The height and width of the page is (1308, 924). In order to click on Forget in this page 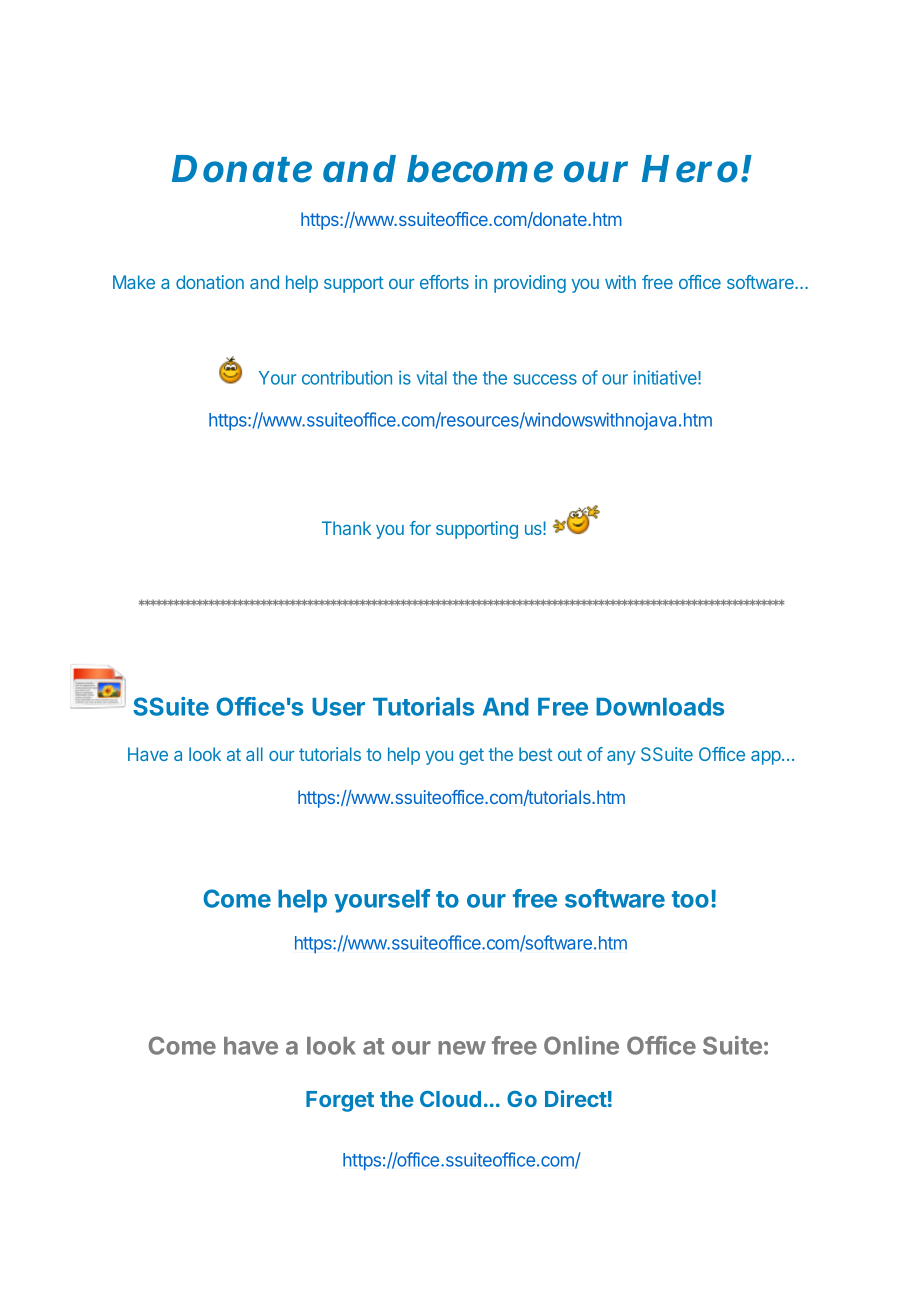, I will do `click(340, 1101)`.
